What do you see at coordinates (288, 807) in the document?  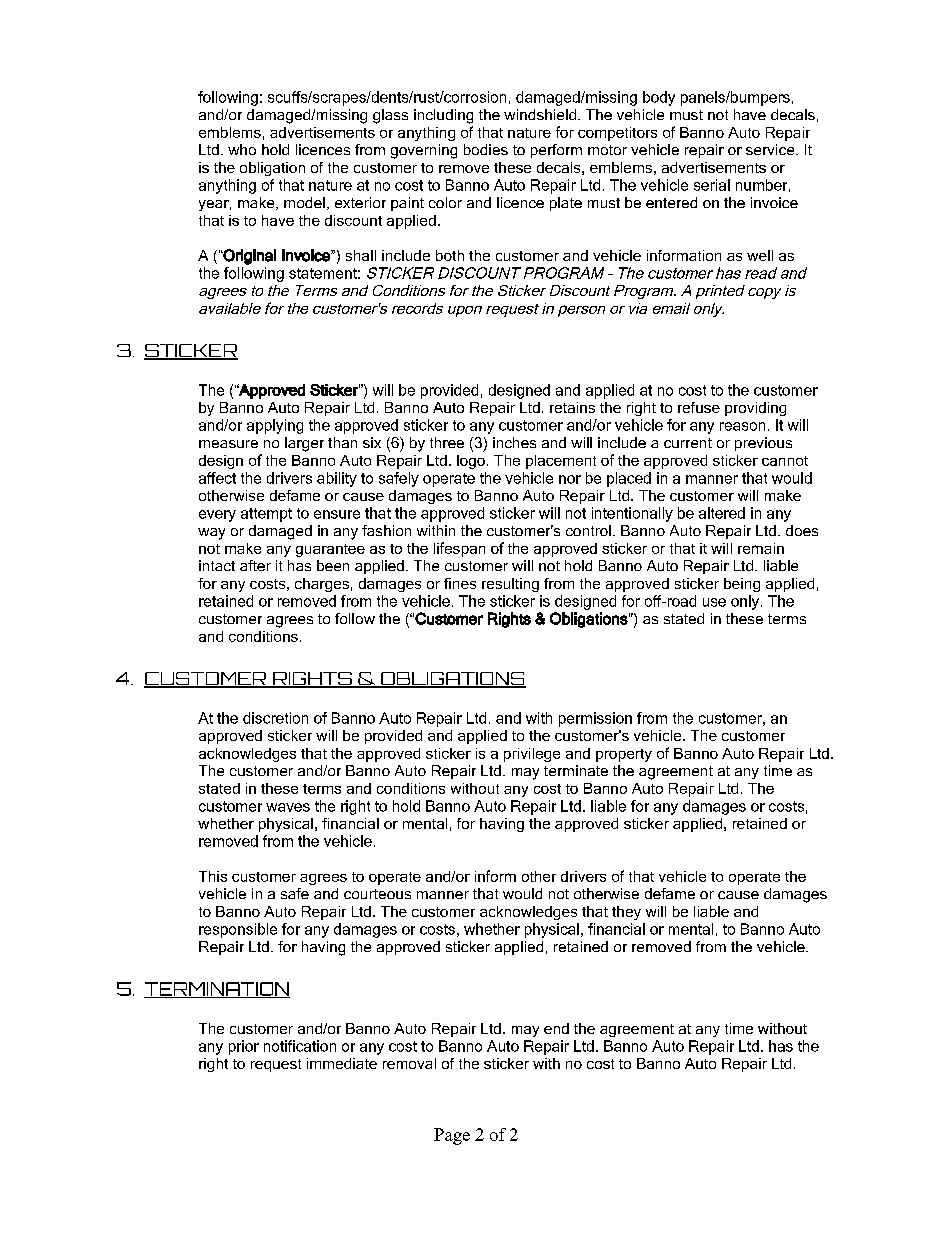 I see `waves` at bounding box center [288, 807].
